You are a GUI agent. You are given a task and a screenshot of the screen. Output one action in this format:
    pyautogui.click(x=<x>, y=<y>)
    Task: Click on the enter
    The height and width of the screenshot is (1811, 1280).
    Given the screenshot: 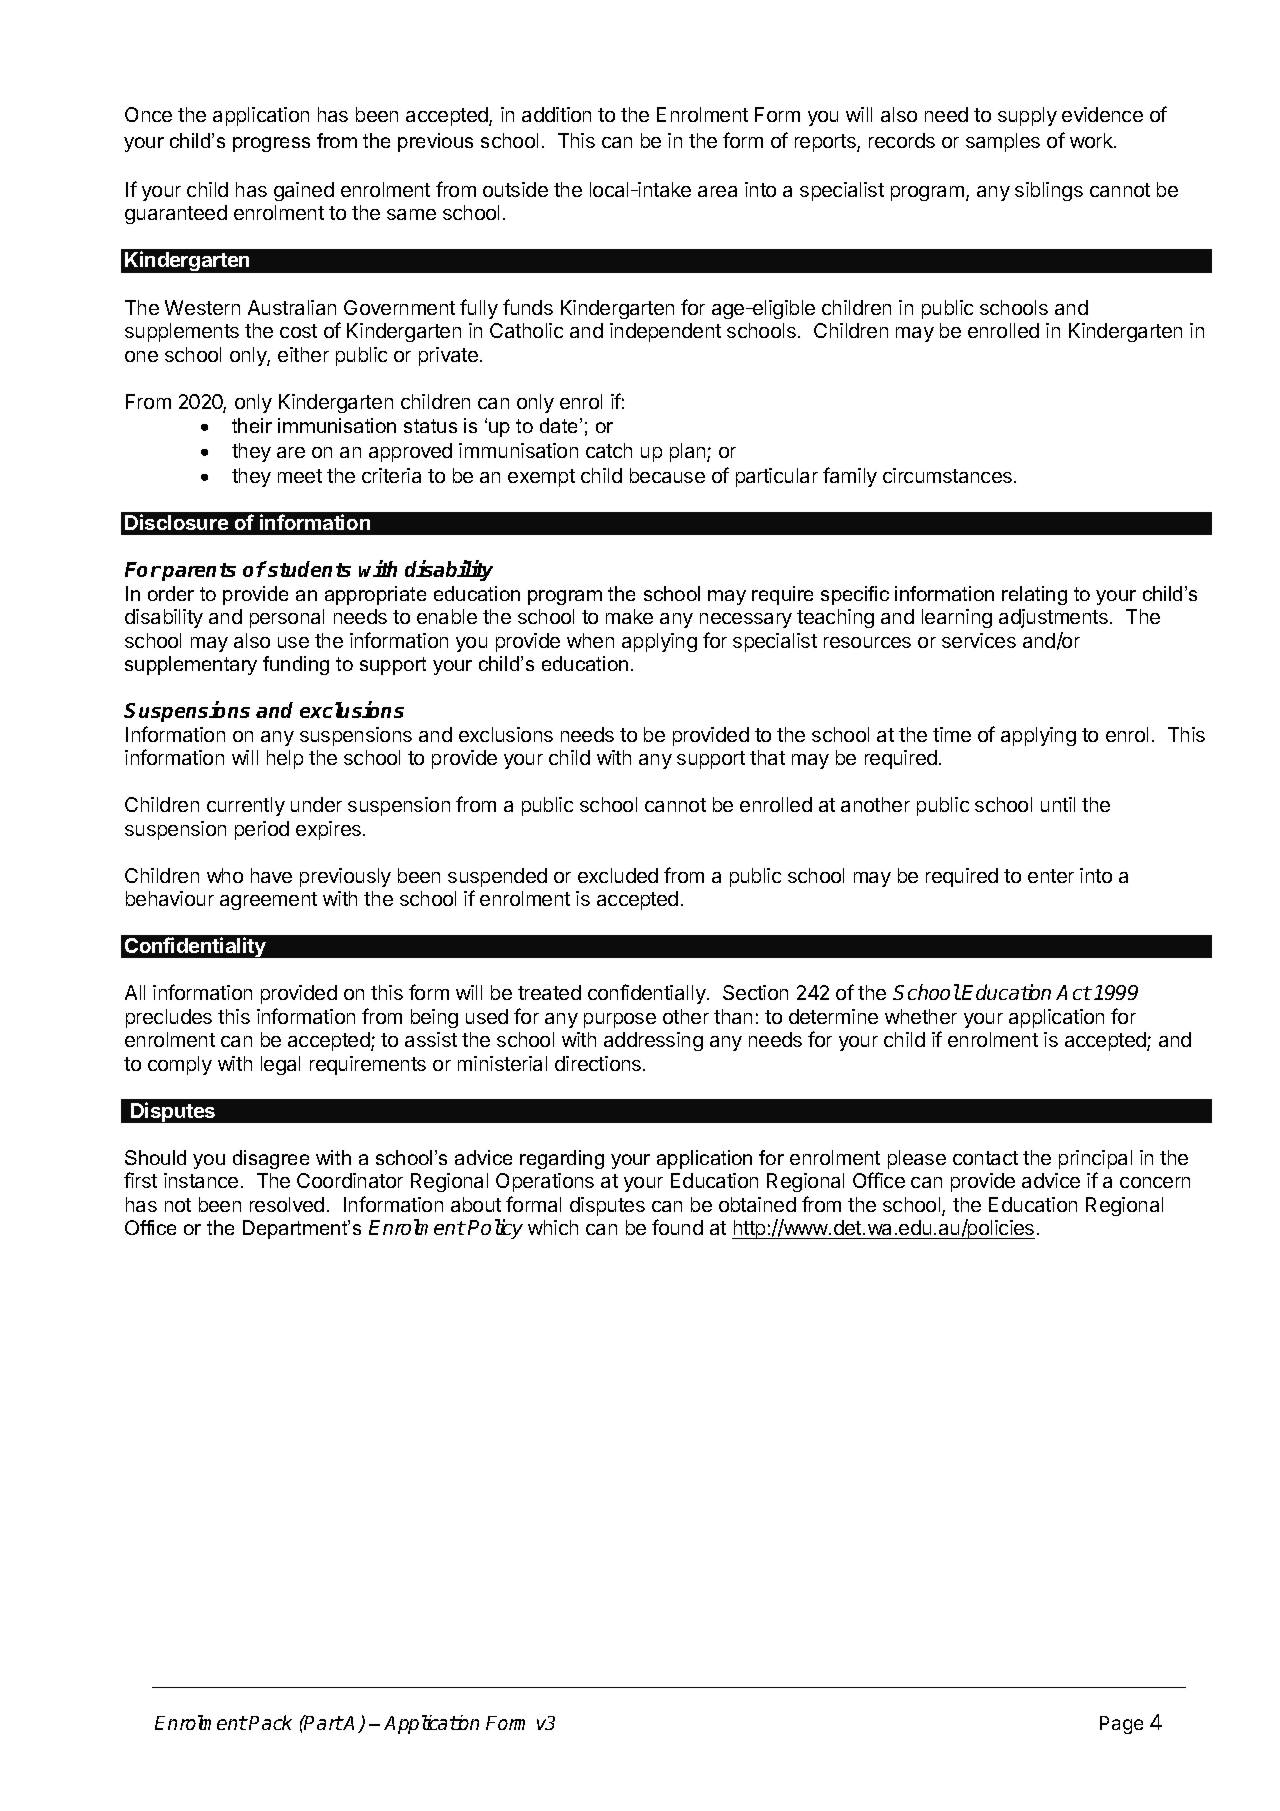 What is the action you would take?
    pyautogui.click(x=1051, y=876)
